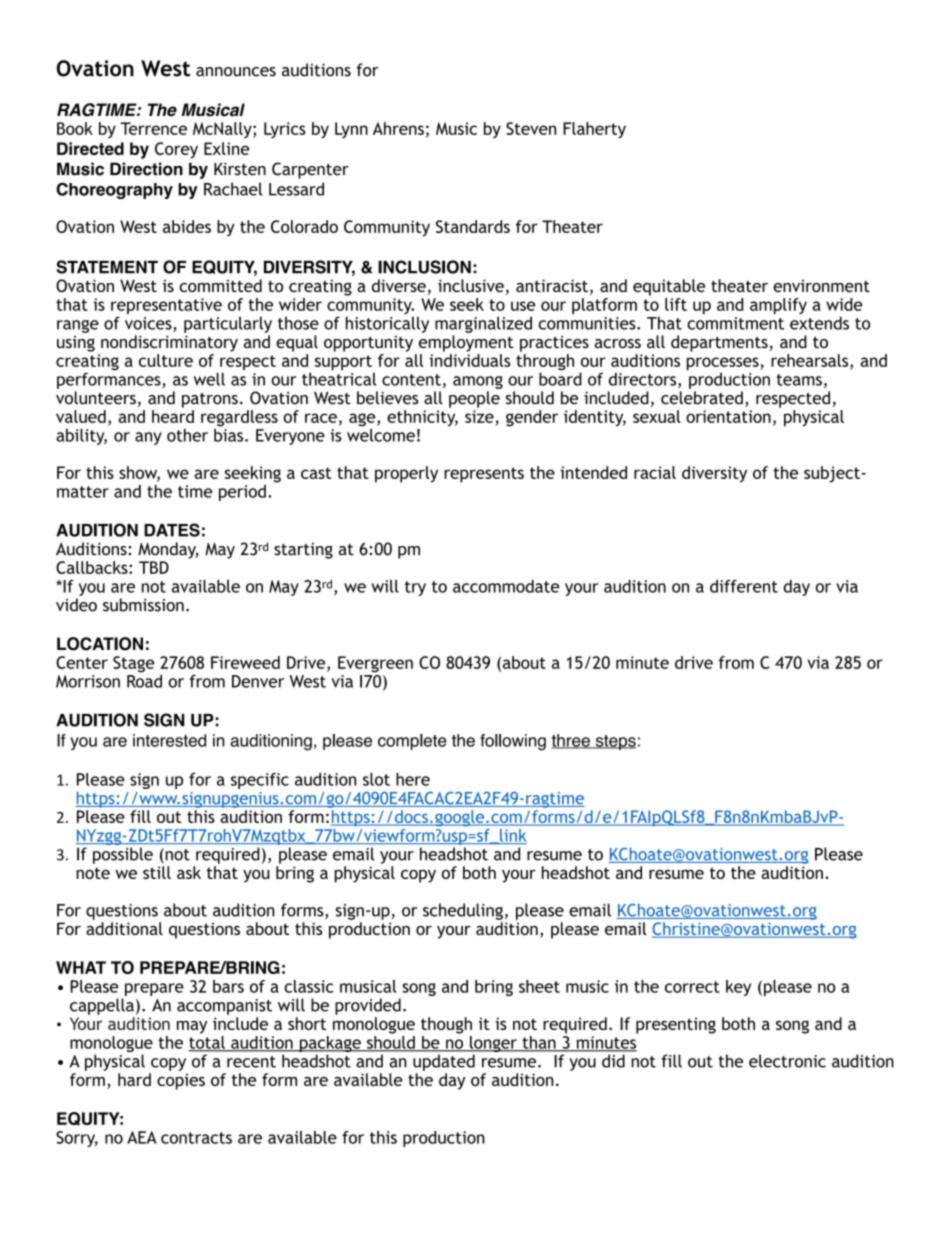 The image size is (952, 1233). What do you see at coordinates (728, 416) in the screenshot?
I see `orientation` at bounding box center [728, 416].
